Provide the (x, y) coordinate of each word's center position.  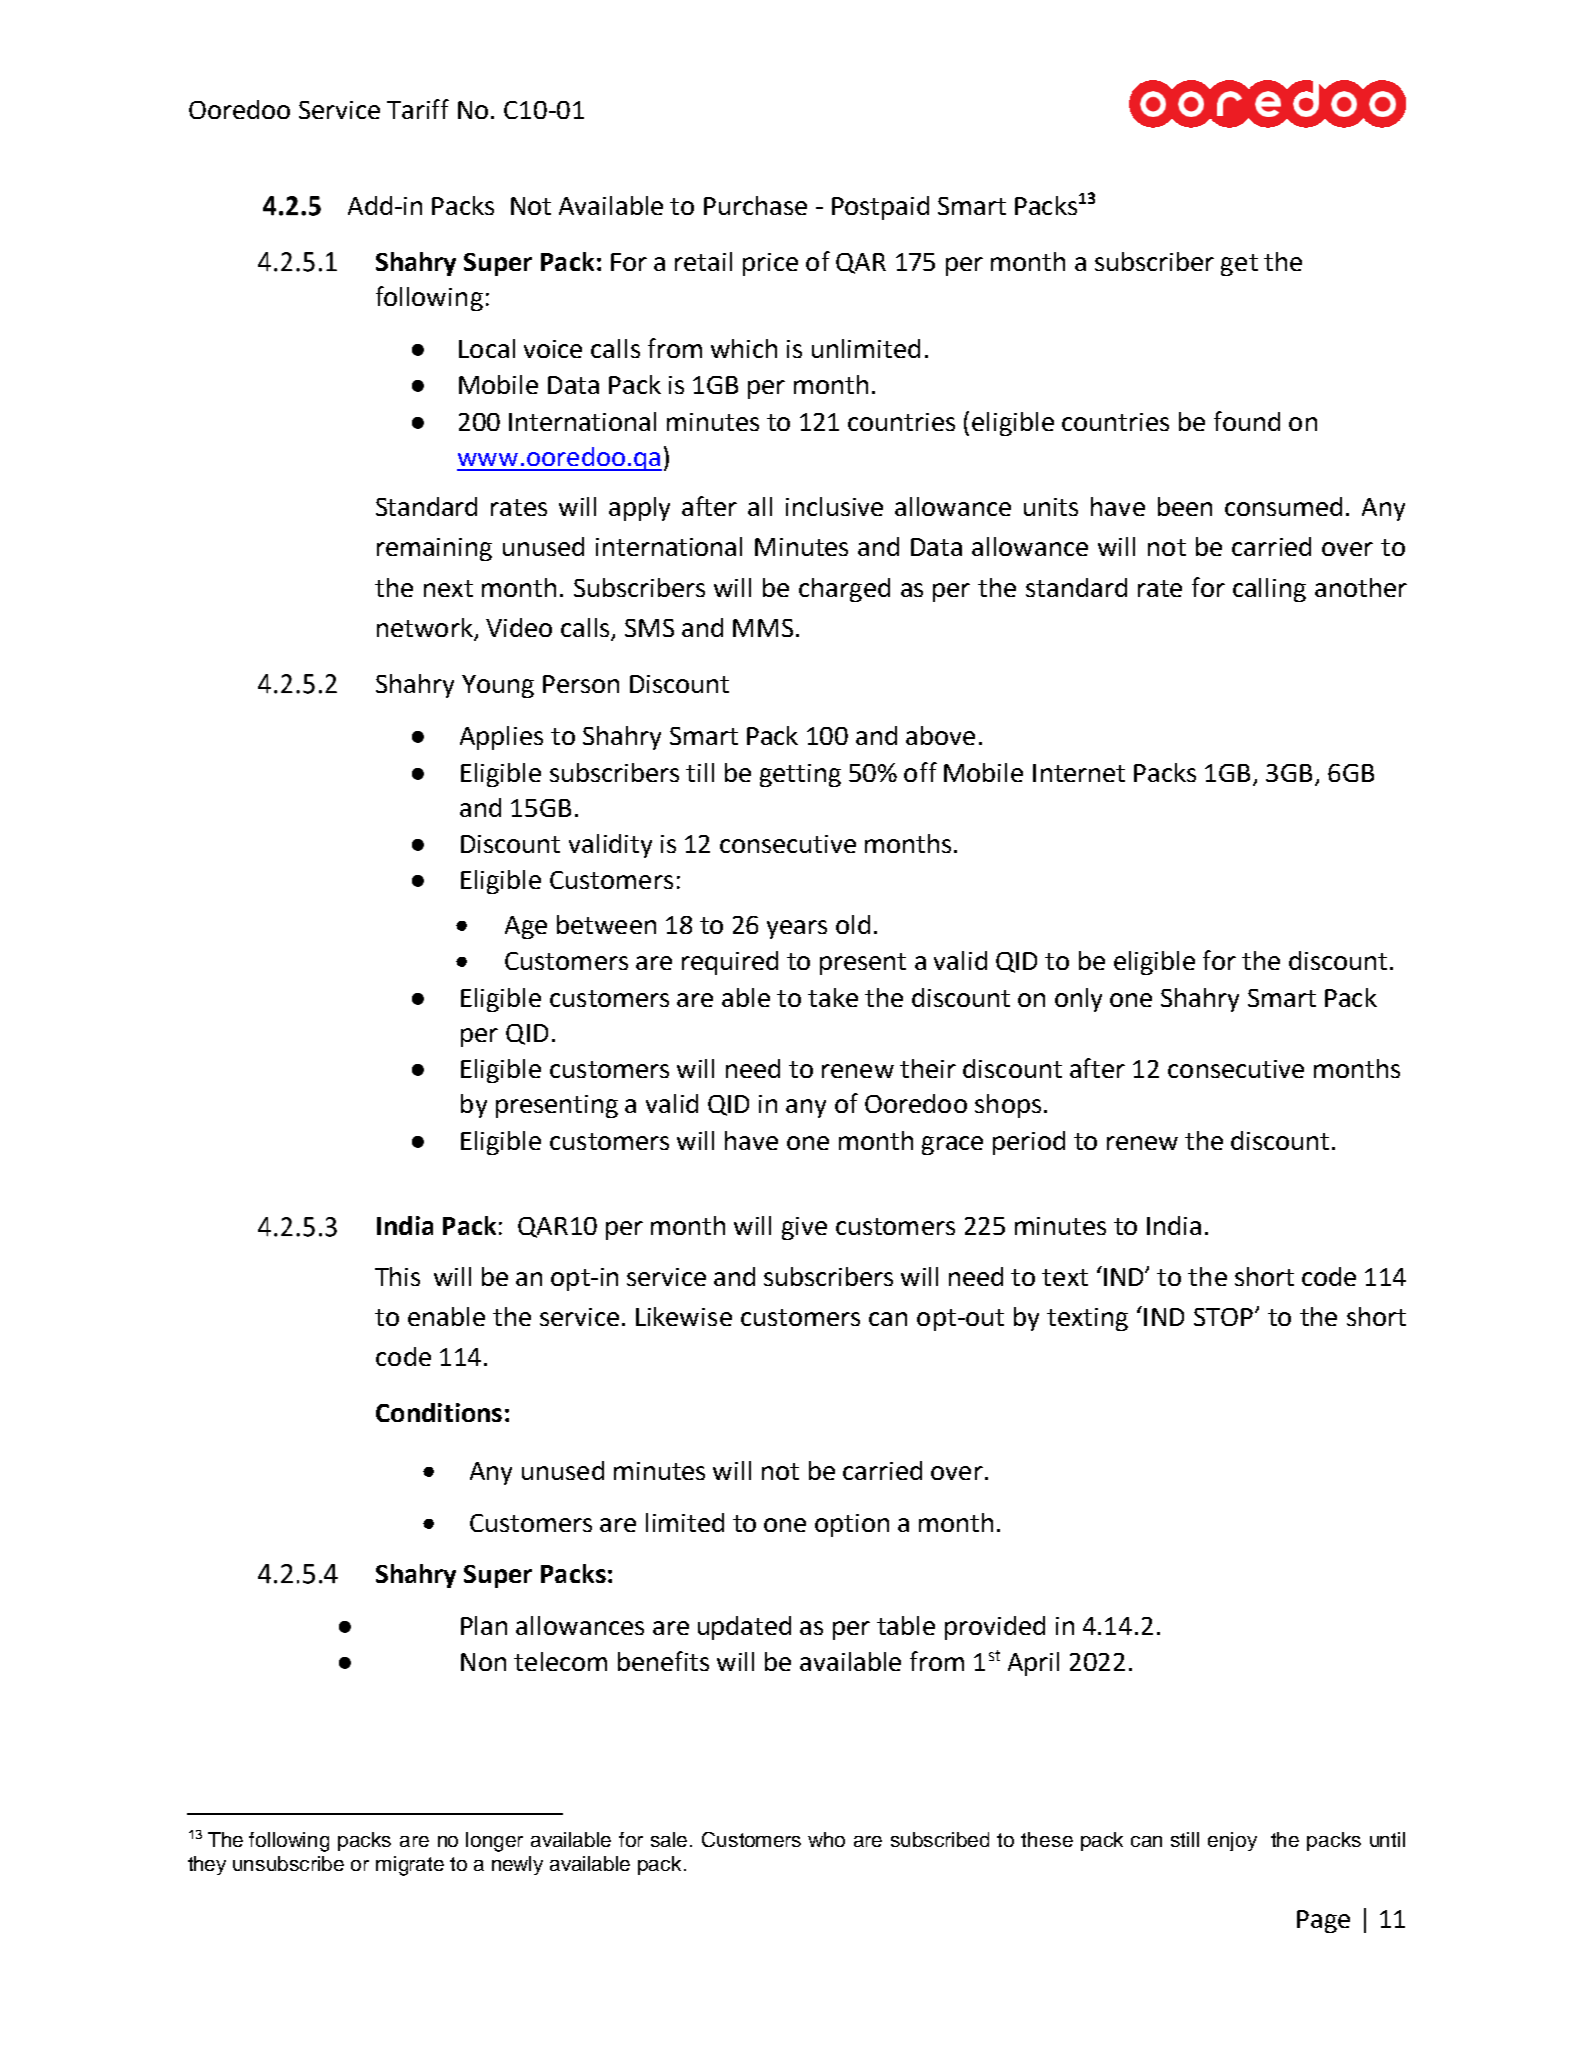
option (852, 1525)
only (1078, 1000)
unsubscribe (288, 1863)
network (426, 629)
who (826, 1839)
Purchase (755, 205)
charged (844, 590)
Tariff (418, 109)
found (1247, 421)
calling (1269, 590)
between (606, 924)
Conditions (439, 1412)
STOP (1223, 1317)
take (833, 997)
